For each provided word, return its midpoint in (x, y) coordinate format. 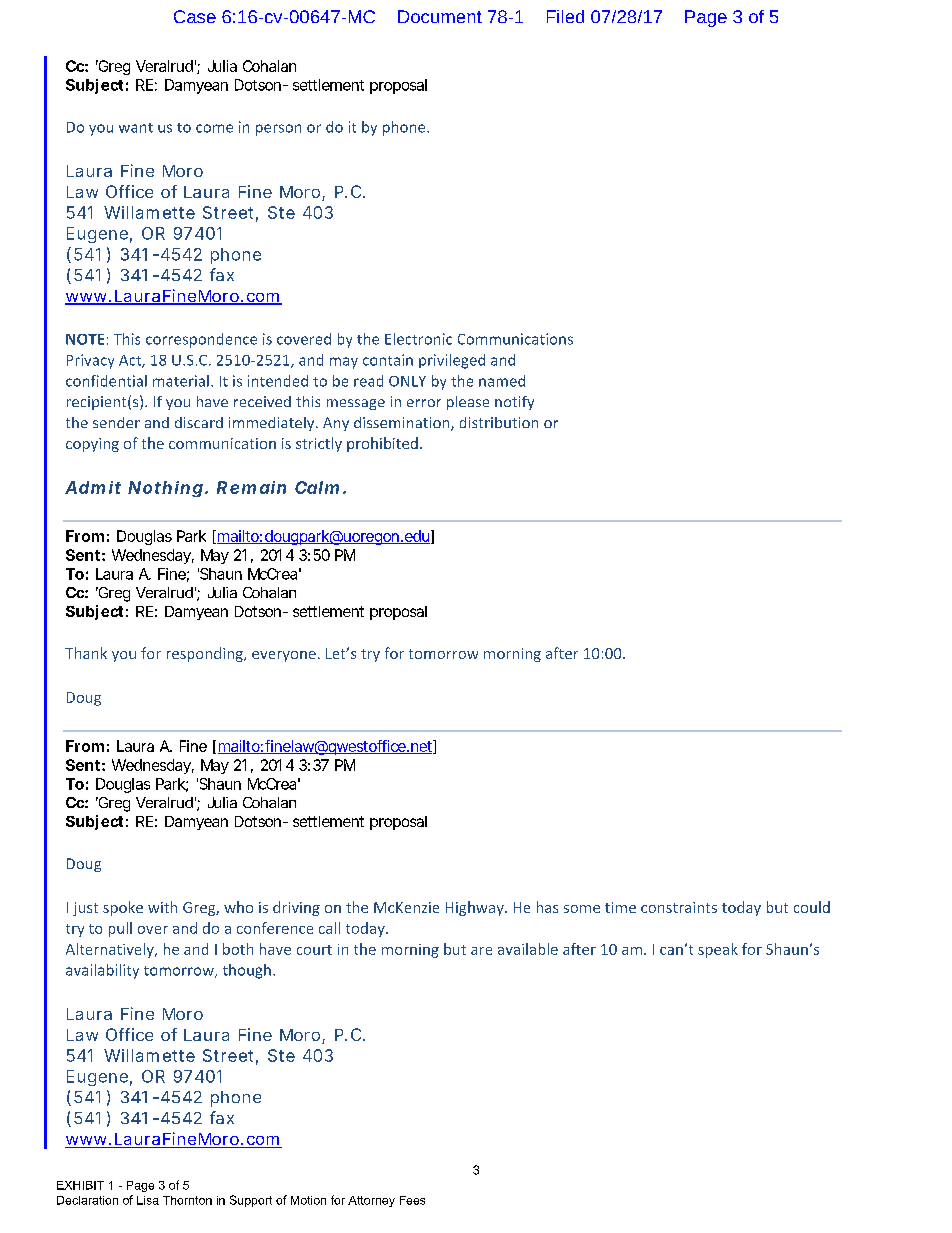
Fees (412, 1200)
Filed (565, 16)
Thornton (187, 1200)
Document (440, 16)
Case (195, 16)
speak (718, 950)
